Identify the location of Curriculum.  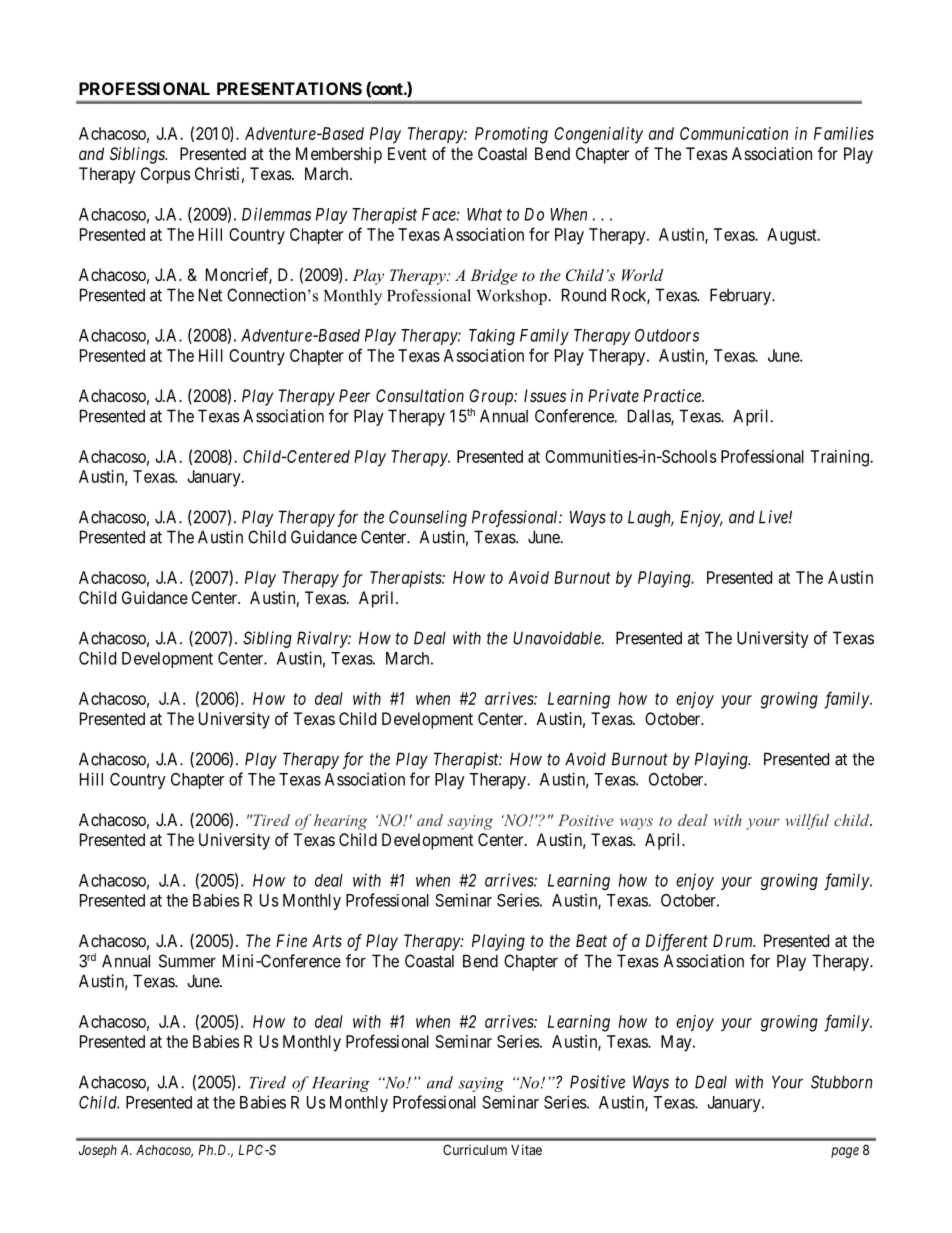
(475, 1149).
